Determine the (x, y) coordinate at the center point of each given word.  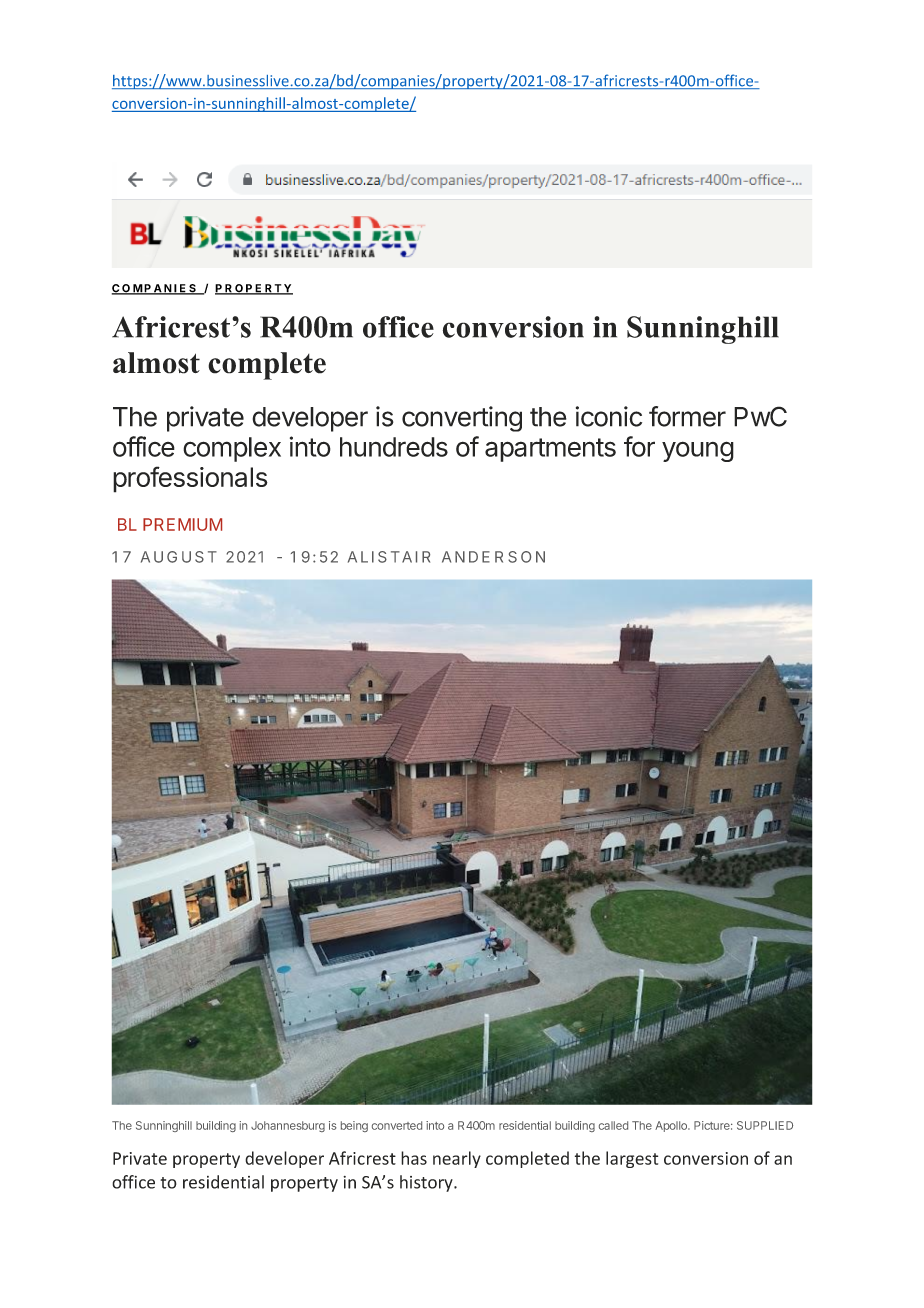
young (698, 451)
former (687, 416)
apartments (550, 450)
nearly (457, 1159)
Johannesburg (288, 1126)
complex (232, 449)
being (354, 1126)
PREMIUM (182, 524)
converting (462, 419)
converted (397, 1125)
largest (632, 1159)
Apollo (672, 1126)
